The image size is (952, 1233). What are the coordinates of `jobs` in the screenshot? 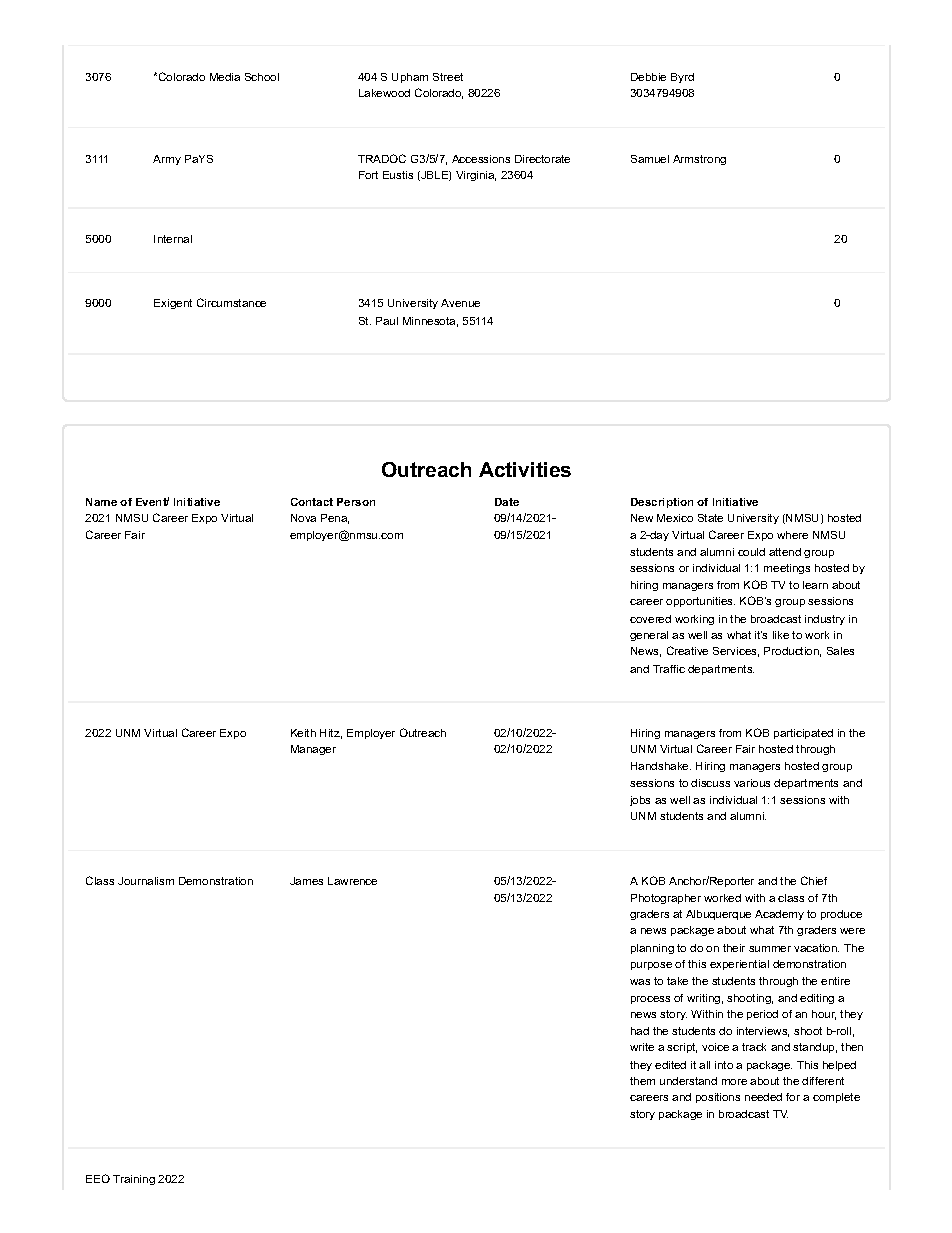 It's located at (640, 801).
